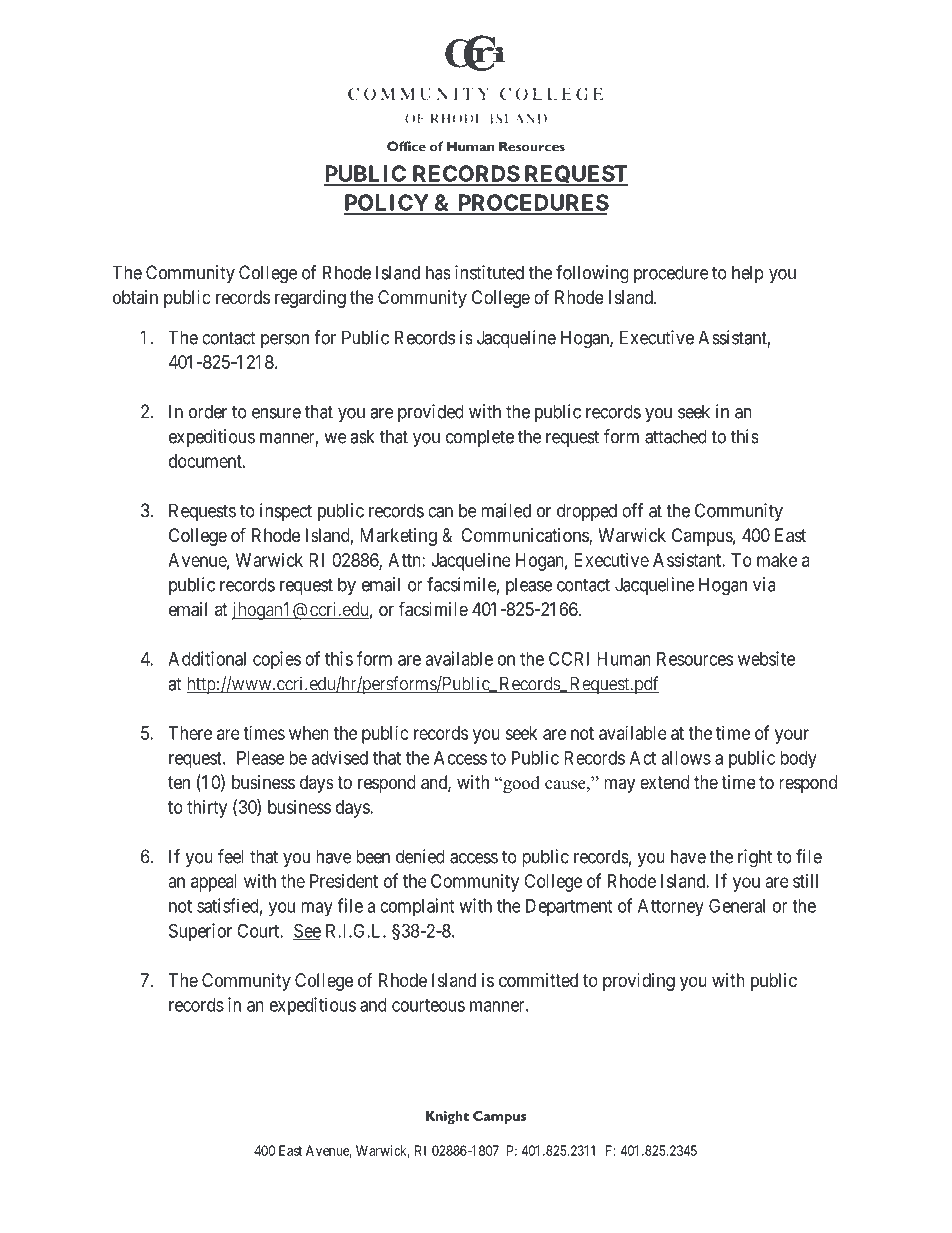  What do you see at coordinates (405, 560) in the screenshot?
I see `Attn` at bounding box center [405, 560].
